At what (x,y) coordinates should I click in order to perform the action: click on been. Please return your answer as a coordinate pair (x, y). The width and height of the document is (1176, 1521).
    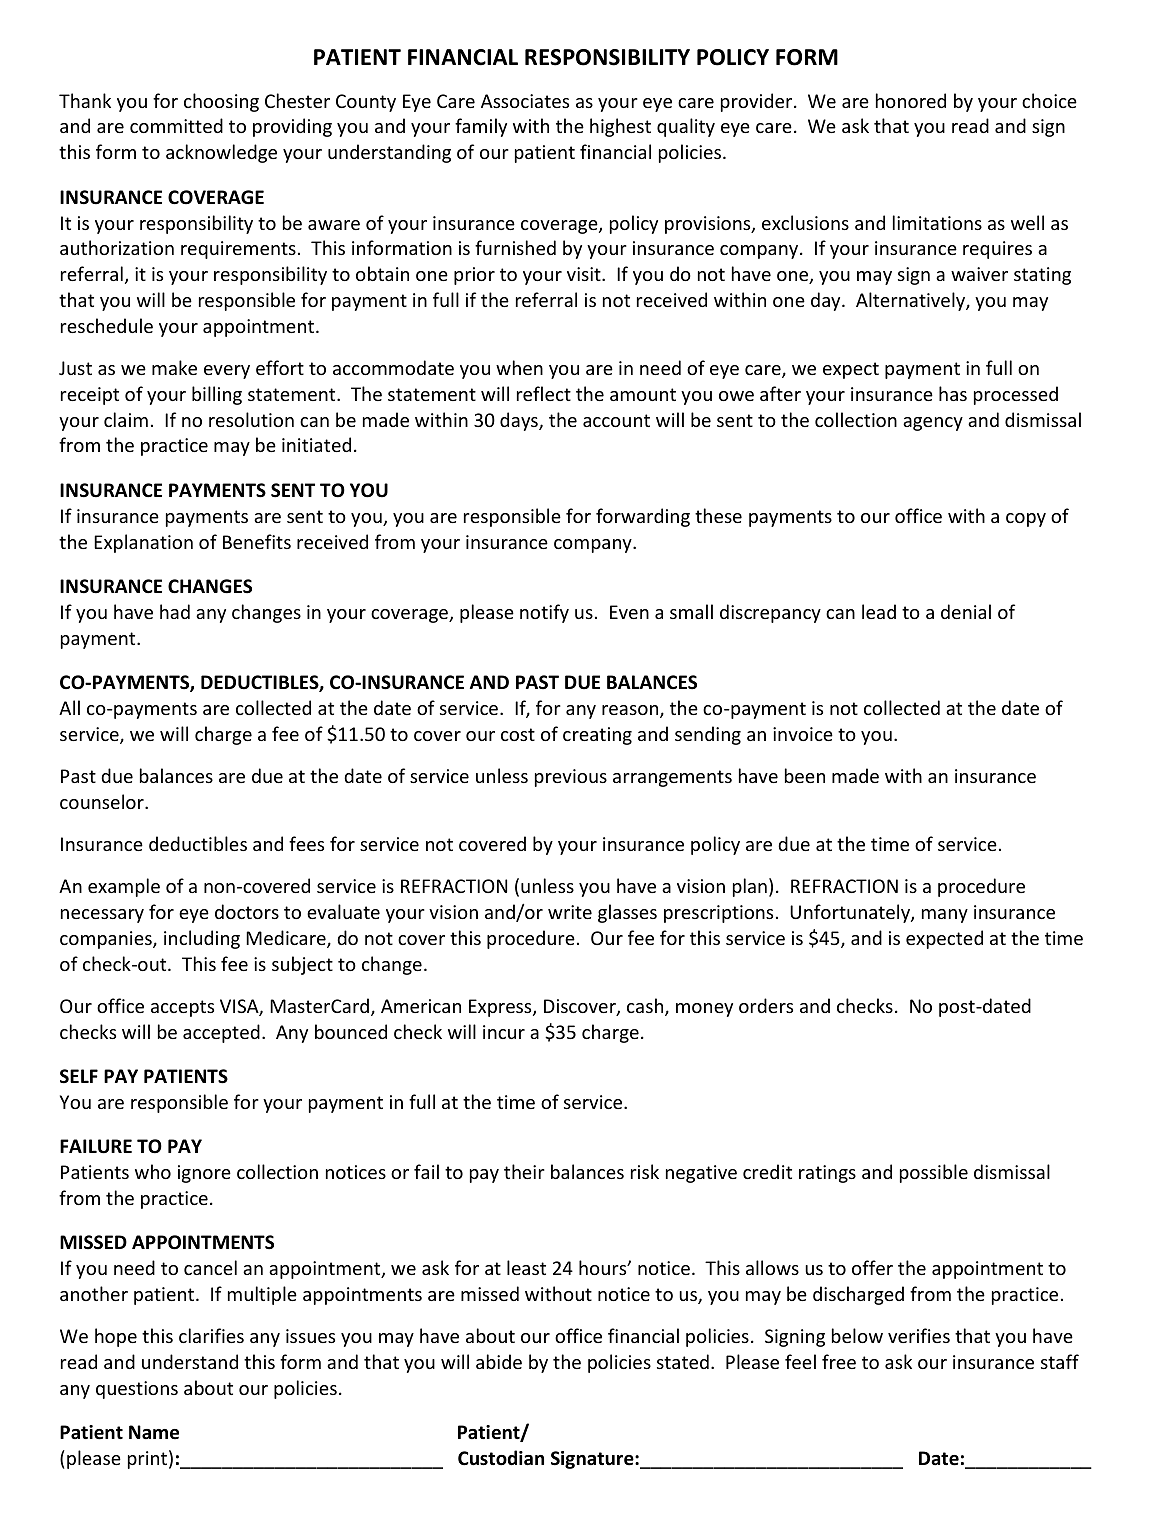
    Looking at the image, I should click on (805, 775).
